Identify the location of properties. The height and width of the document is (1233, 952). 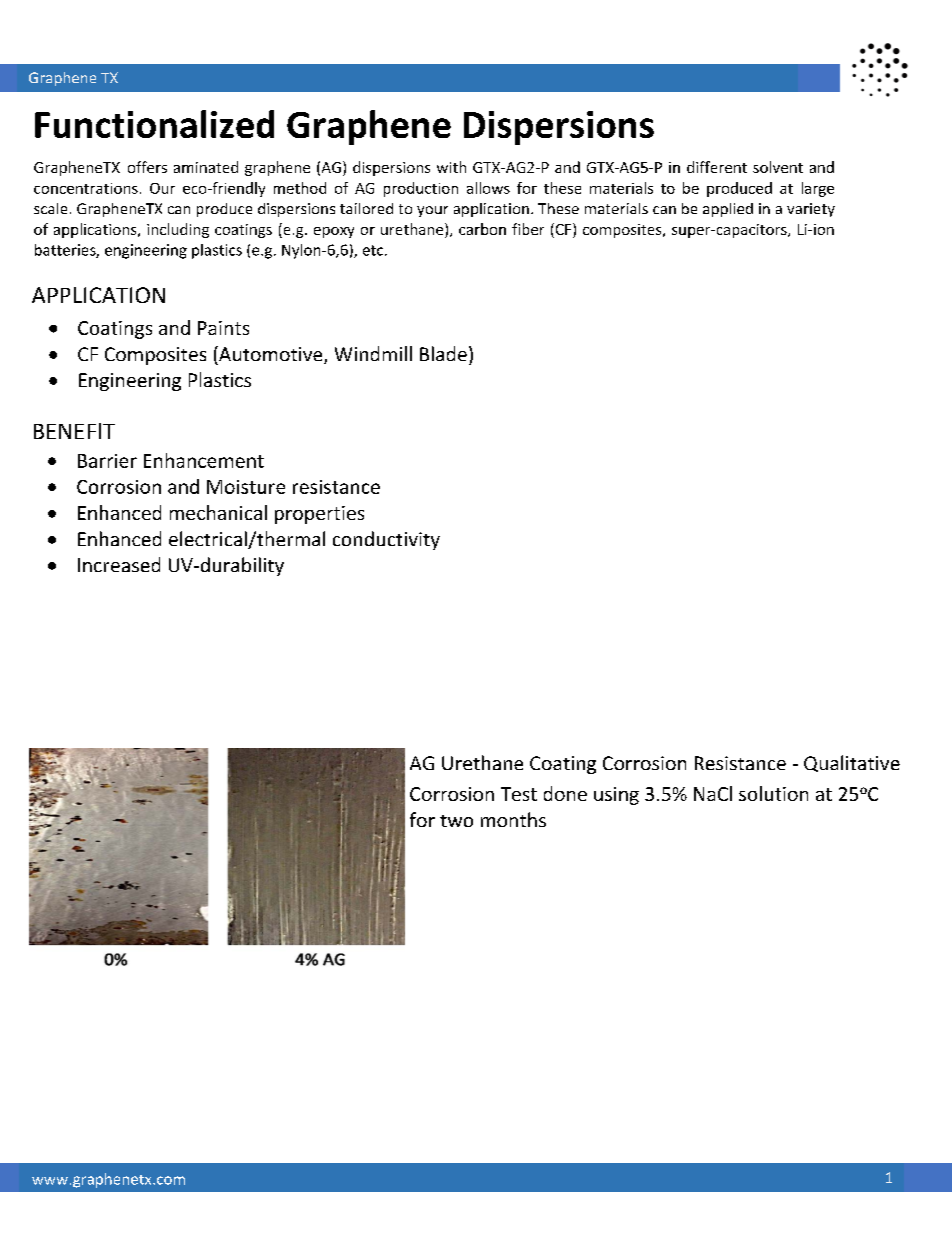
(319, 515).
